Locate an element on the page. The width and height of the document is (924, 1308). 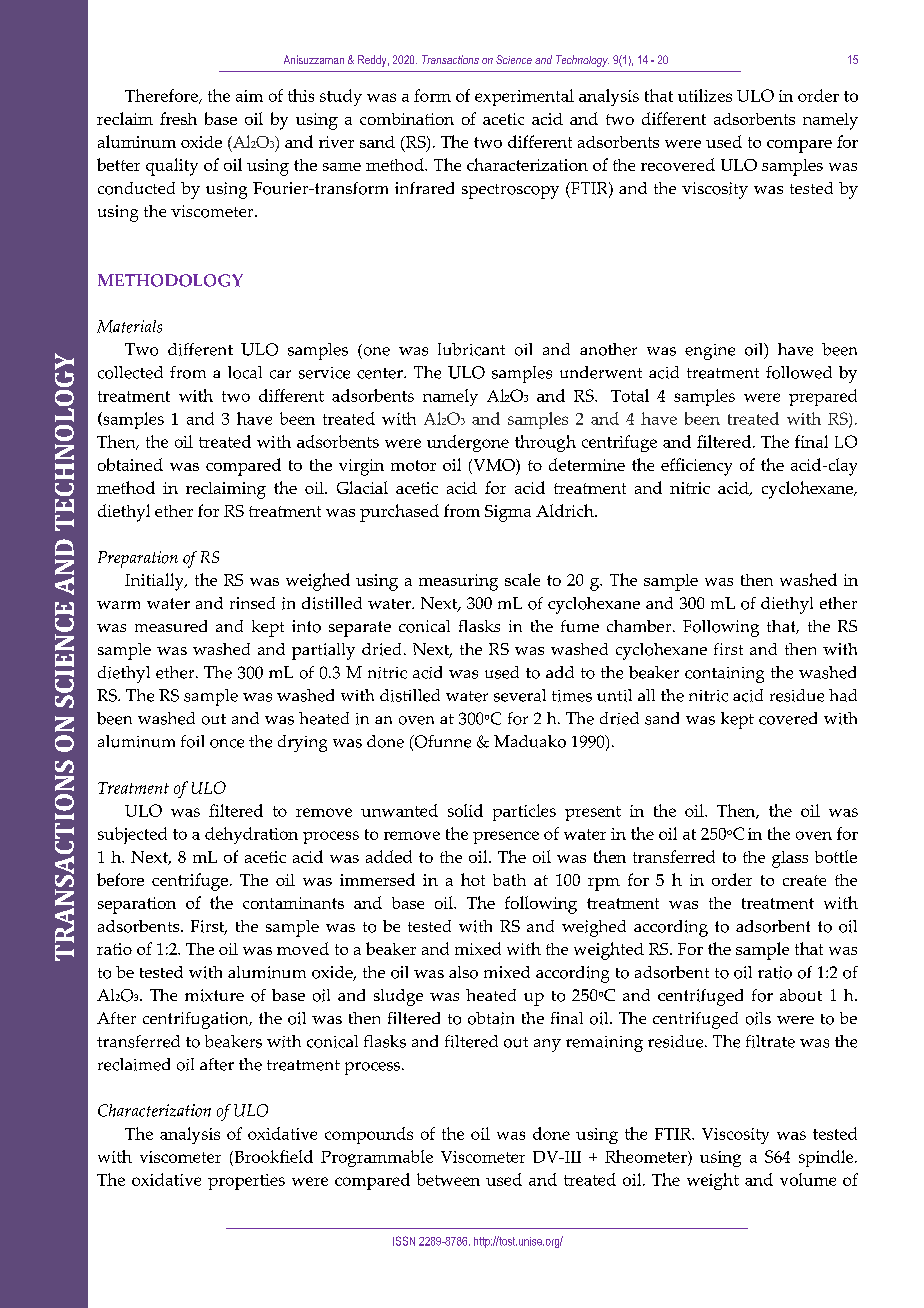
utilizes is located at coordinates (705, 95).
